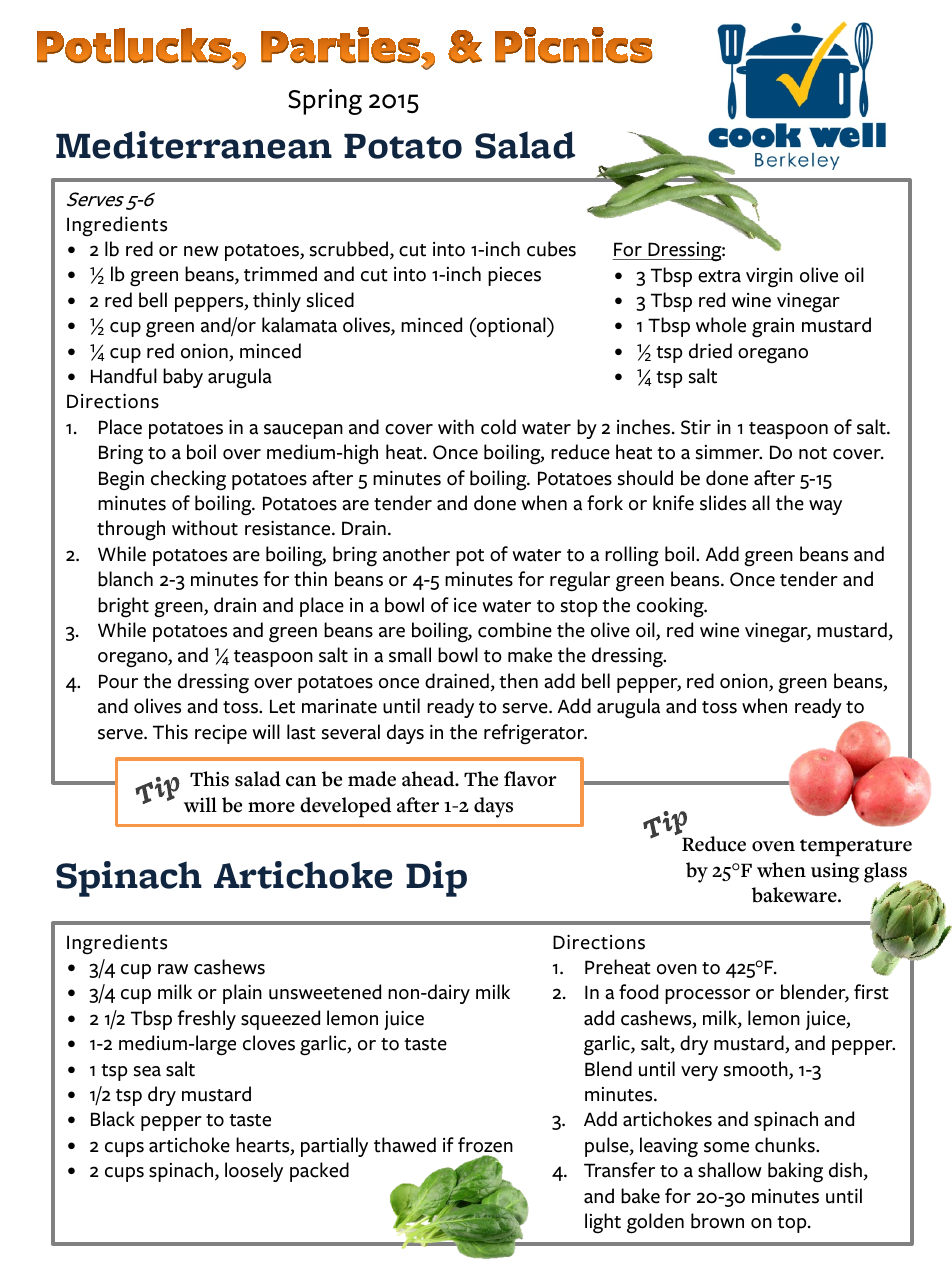 The height and width of the page is (1270, 952). I want to click on then, so click(518, 681).
